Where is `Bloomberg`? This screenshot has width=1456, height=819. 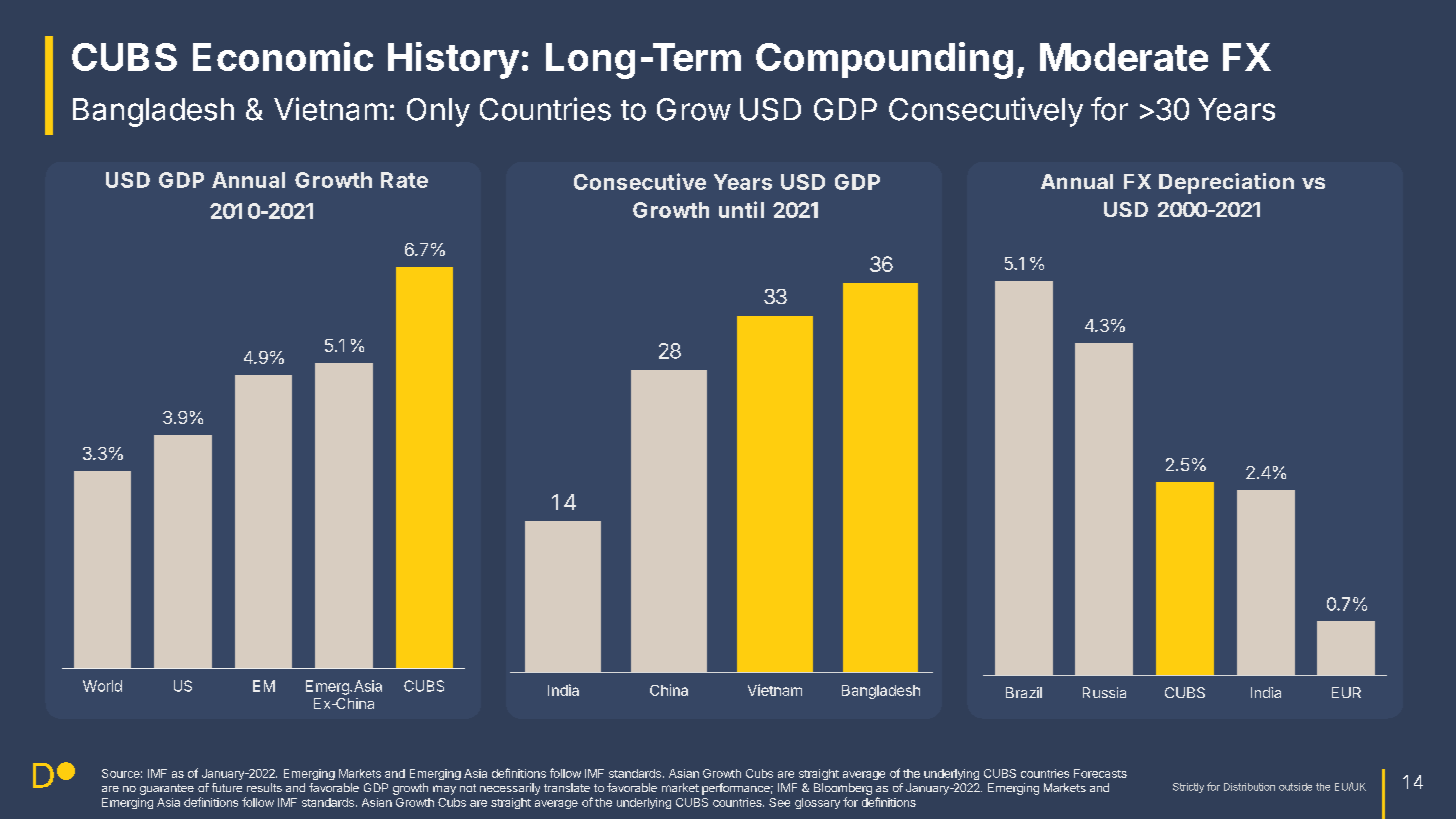
Bloomberg is located at coordinates (843, 789).
